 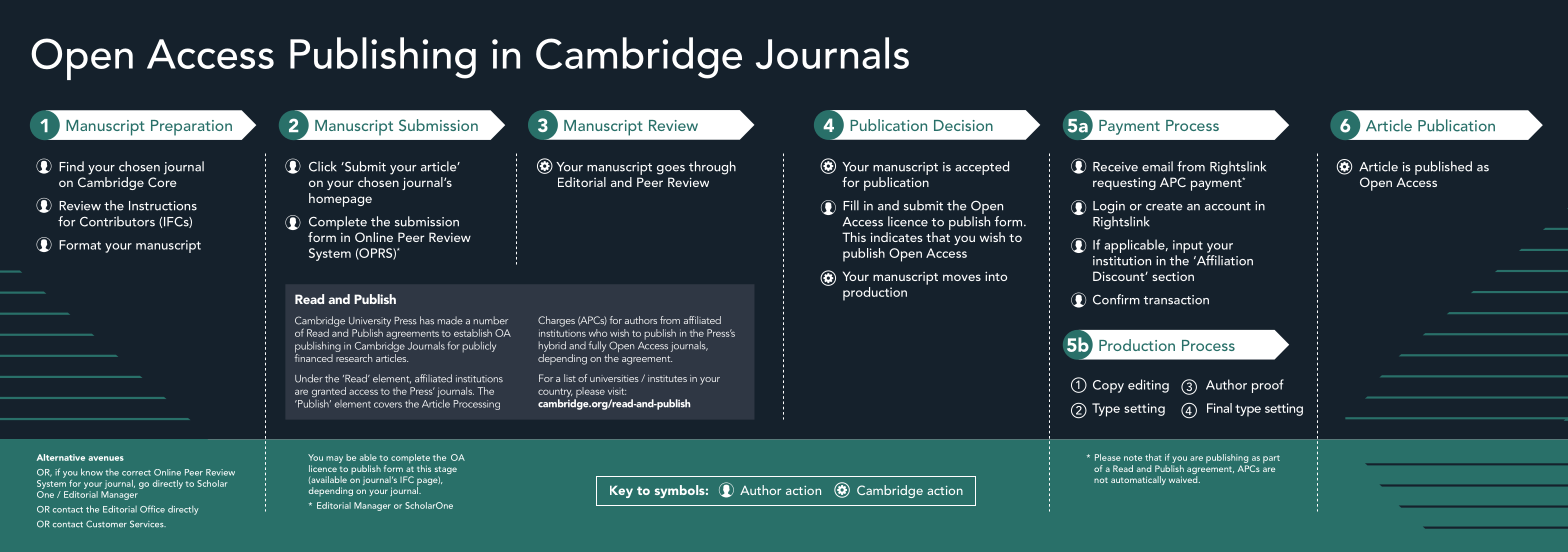 What do you see at coordinates (152, 509) in the screenshot?
I see `Office` at bounding box center [152, 509].
